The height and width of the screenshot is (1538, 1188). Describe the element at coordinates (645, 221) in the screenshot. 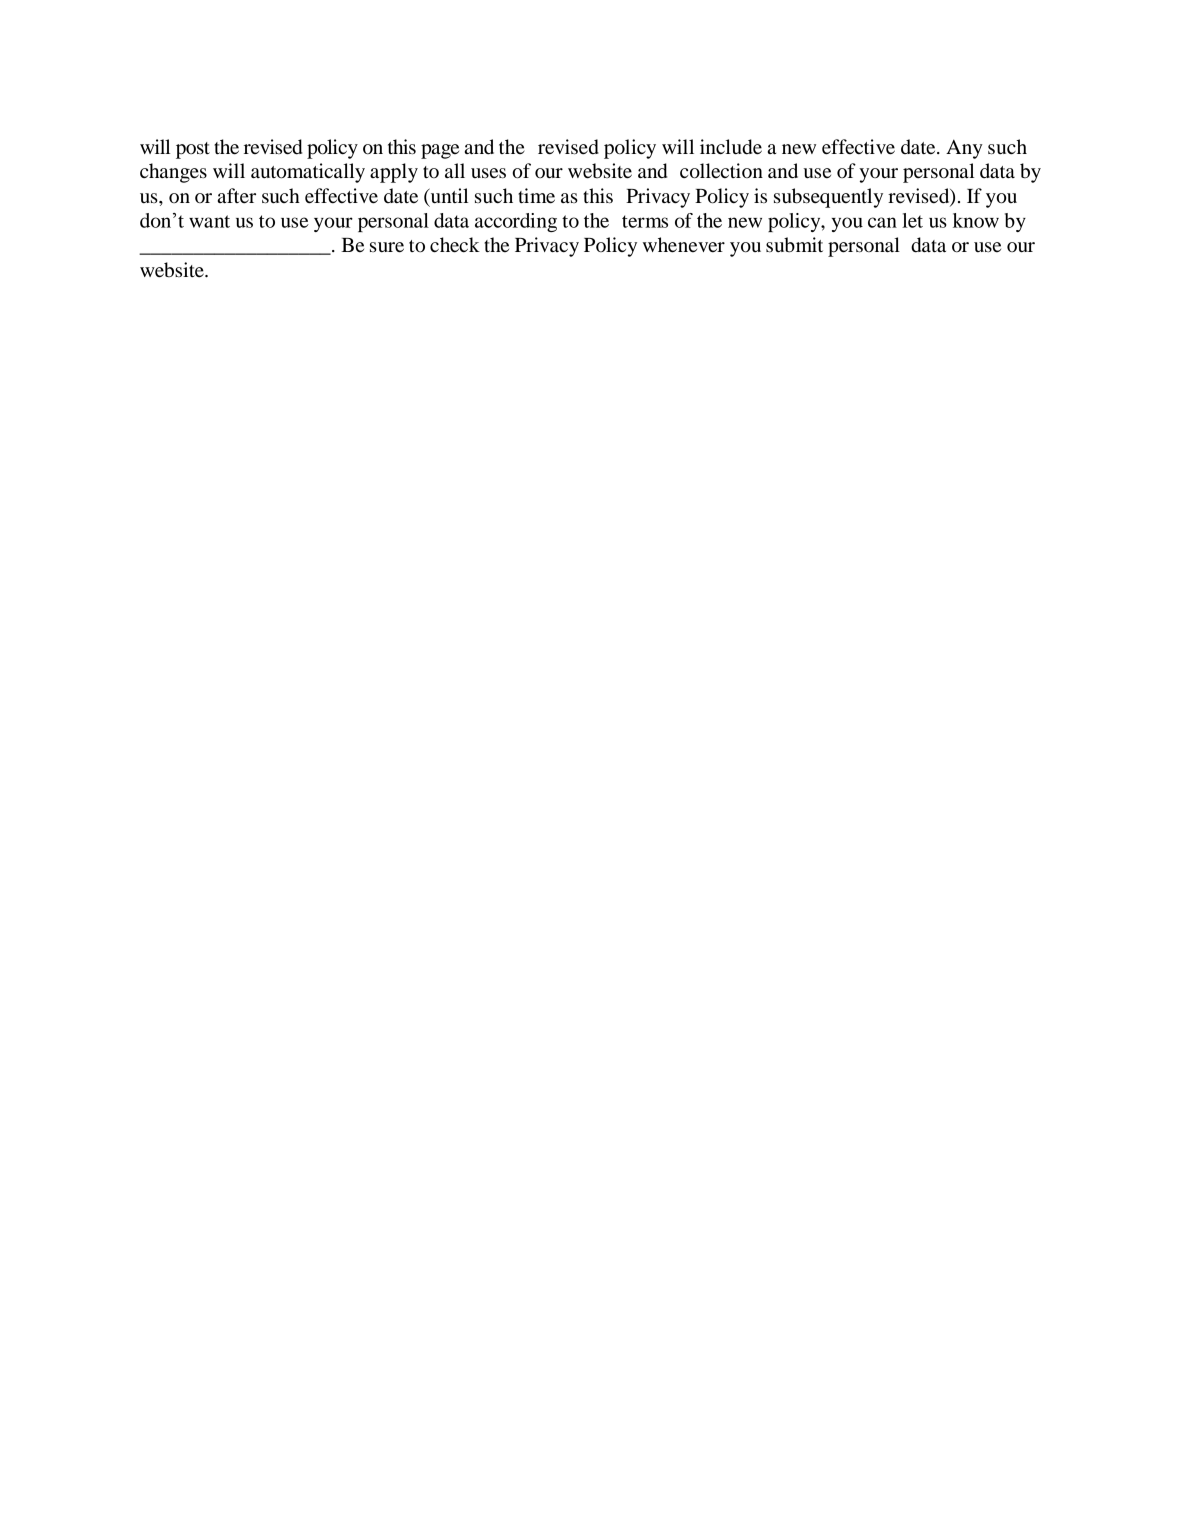

I see `terms` at that location.
